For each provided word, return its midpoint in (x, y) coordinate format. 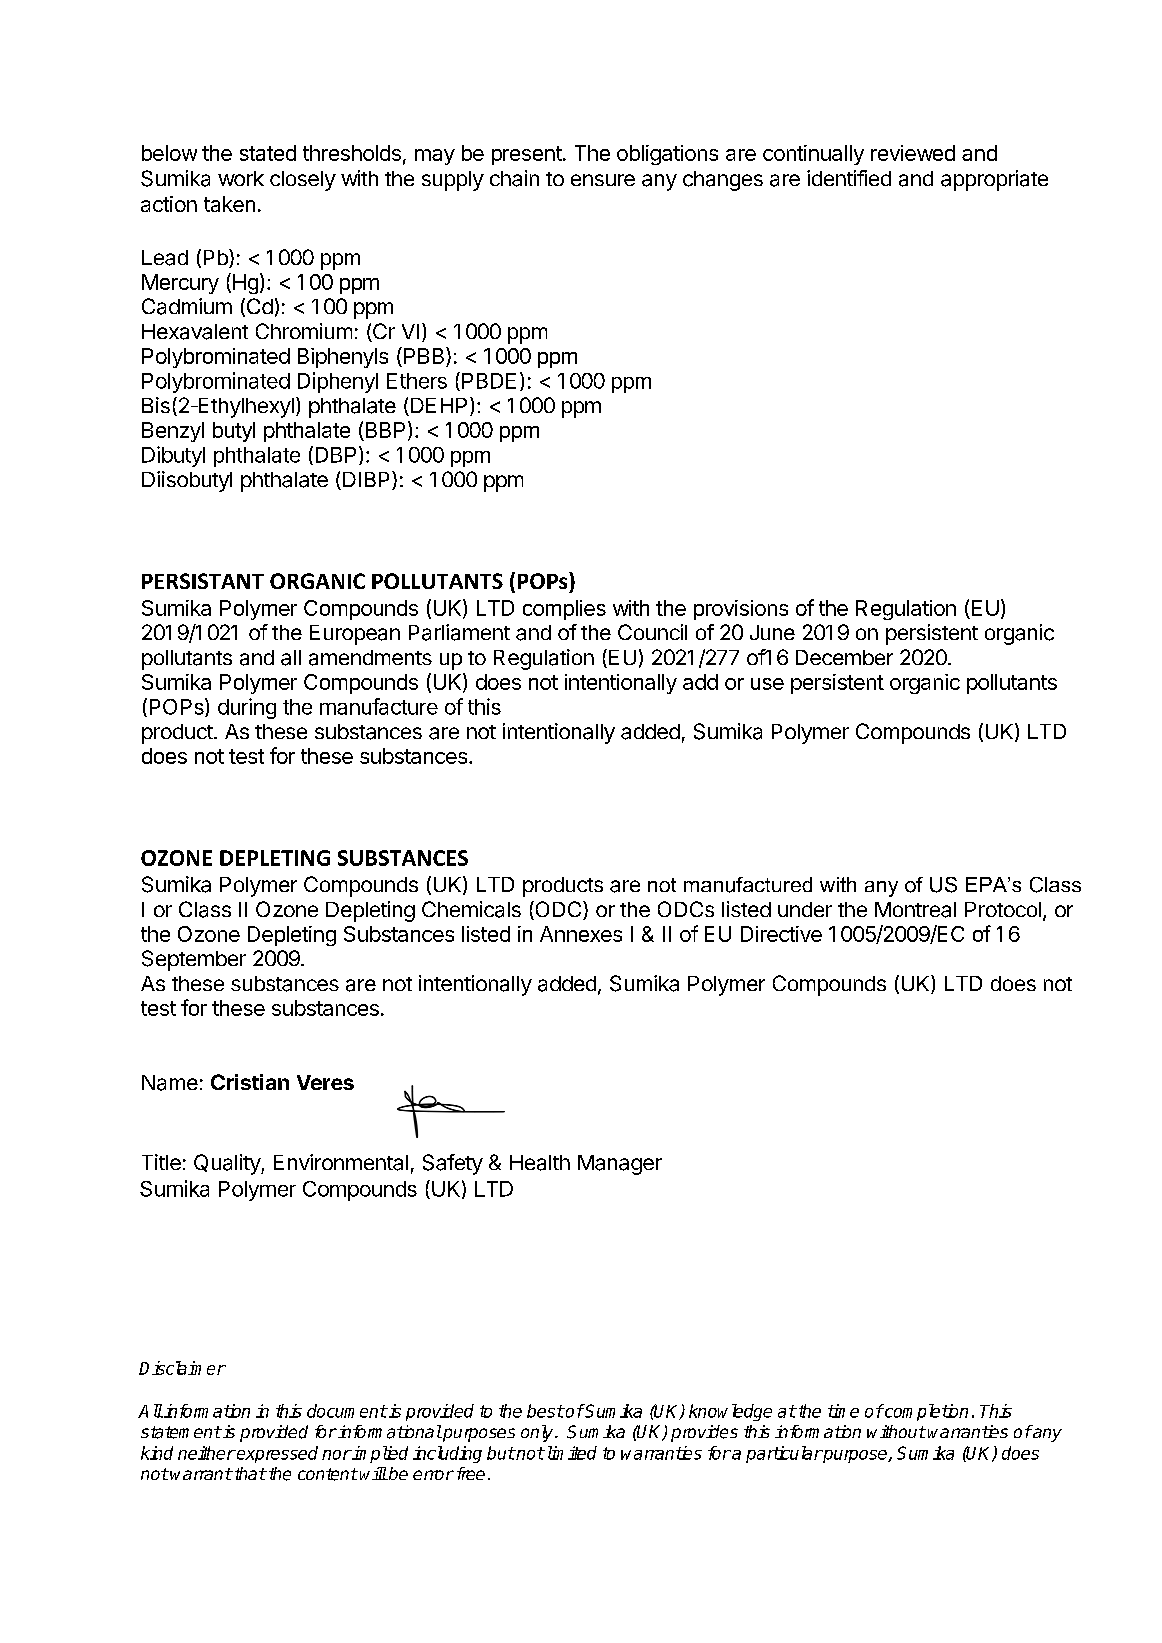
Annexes (581, 934)
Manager (620, 1165)
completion (925, 1412)
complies (564, 610)
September (194, 960)
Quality (228, 1164)
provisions (741, 610)
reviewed (913, 153)
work (241, 178)
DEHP (437, 407)
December (844, 657)
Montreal (915, 910)
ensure (603, 180)
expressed (276, 1454)
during (247, 708)
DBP (336, 455)
